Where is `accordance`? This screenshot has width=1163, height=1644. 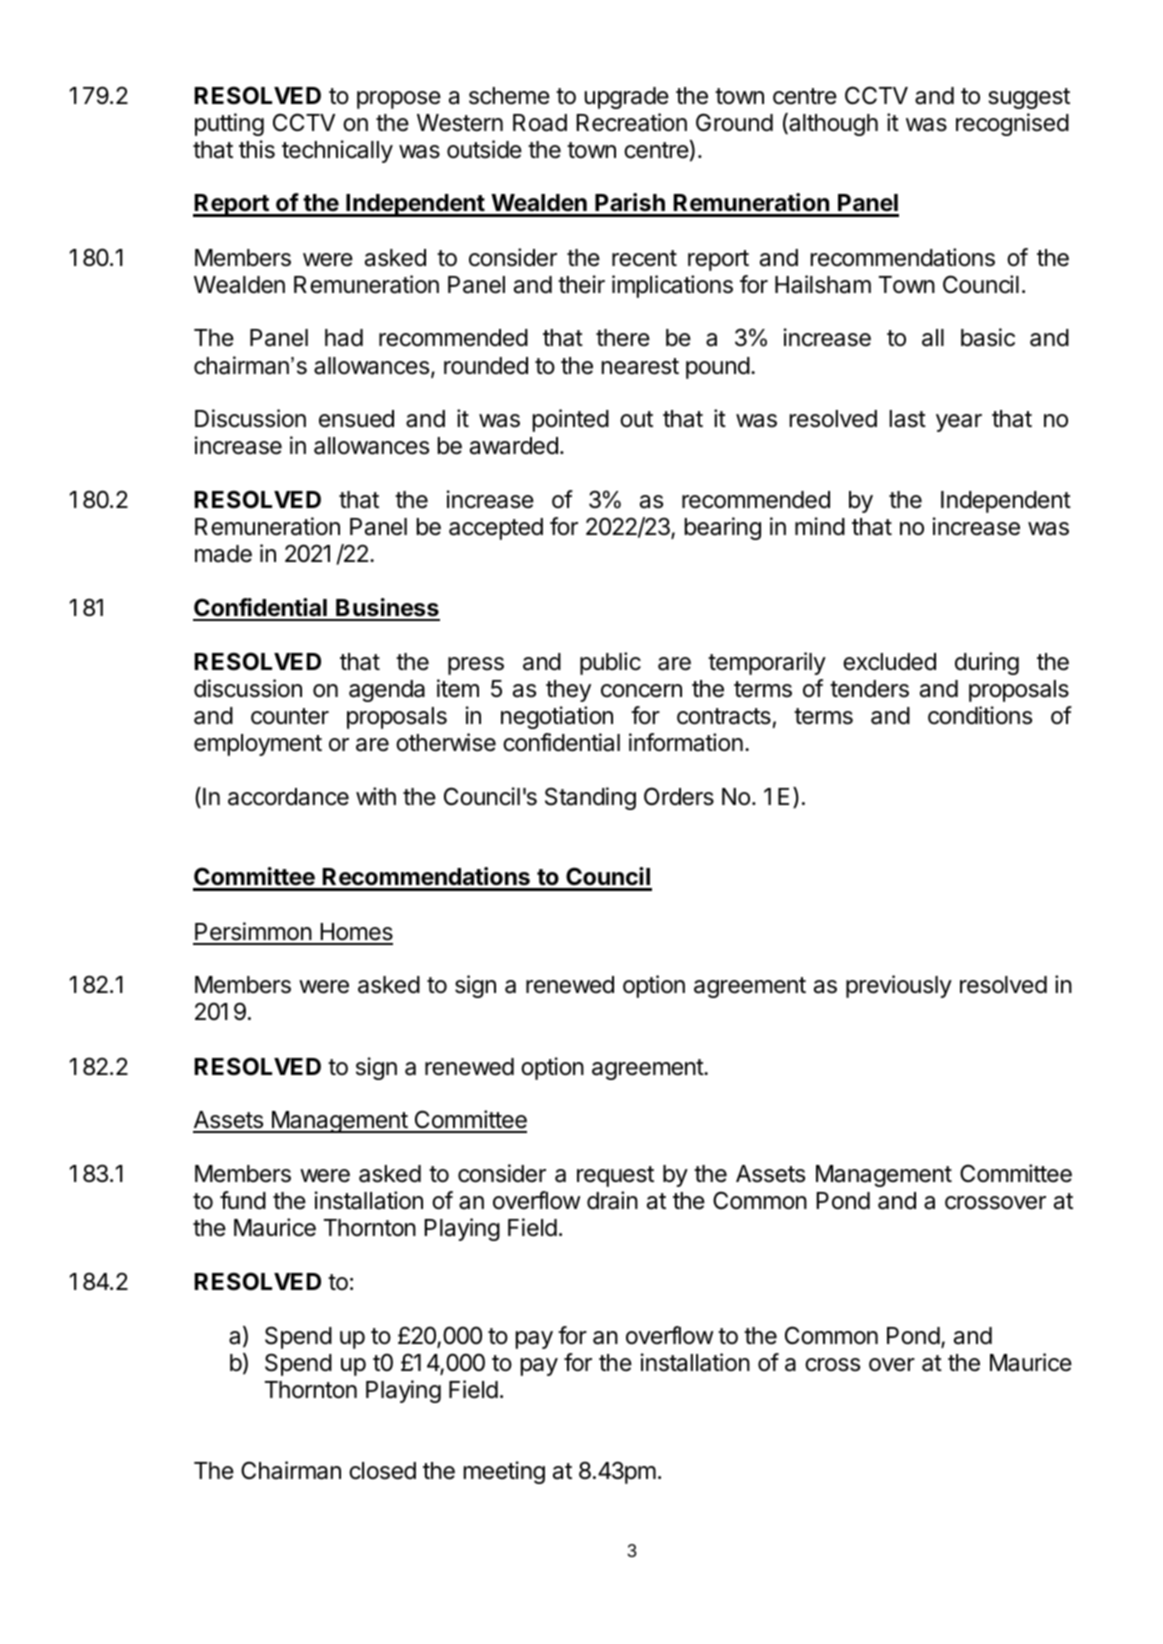
accordance is located at coordinates (288, 797).
